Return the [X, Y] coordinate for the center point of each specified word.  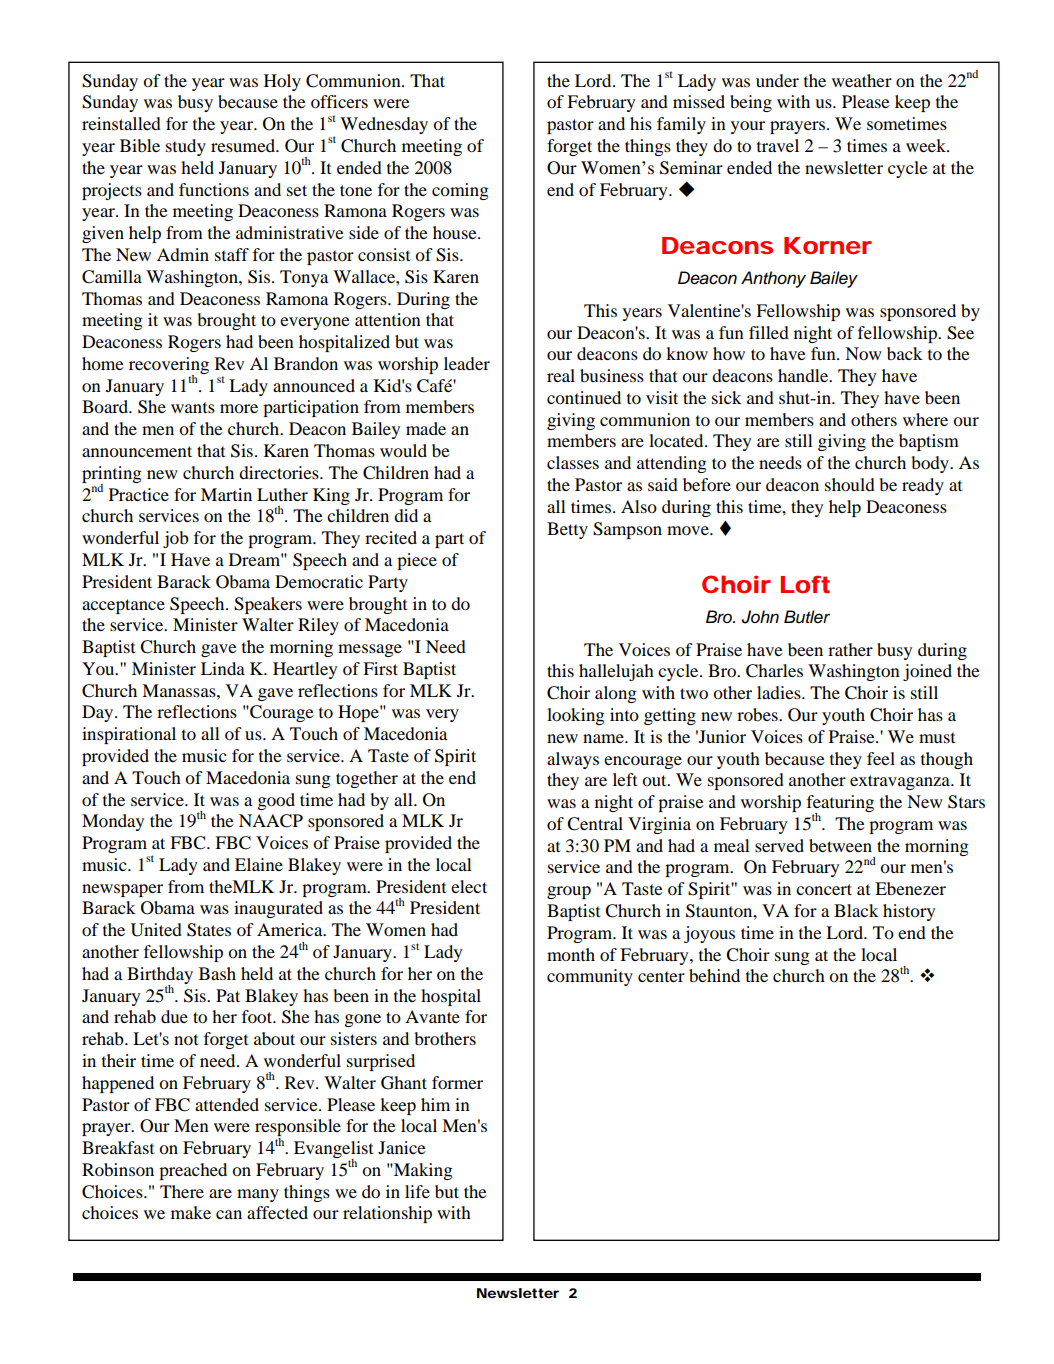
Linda [223, 668]
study [186, 147]
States [209, 930]
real [561, 375]
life [417, 1191]
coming [460, 191]
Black [856, 910]
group [569, 892]
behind [714, 975]
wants [193, 407]
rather [850, 649]
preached [193, 1171]
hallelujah [616, 672]
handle [804, 375]
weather [862, 80]
